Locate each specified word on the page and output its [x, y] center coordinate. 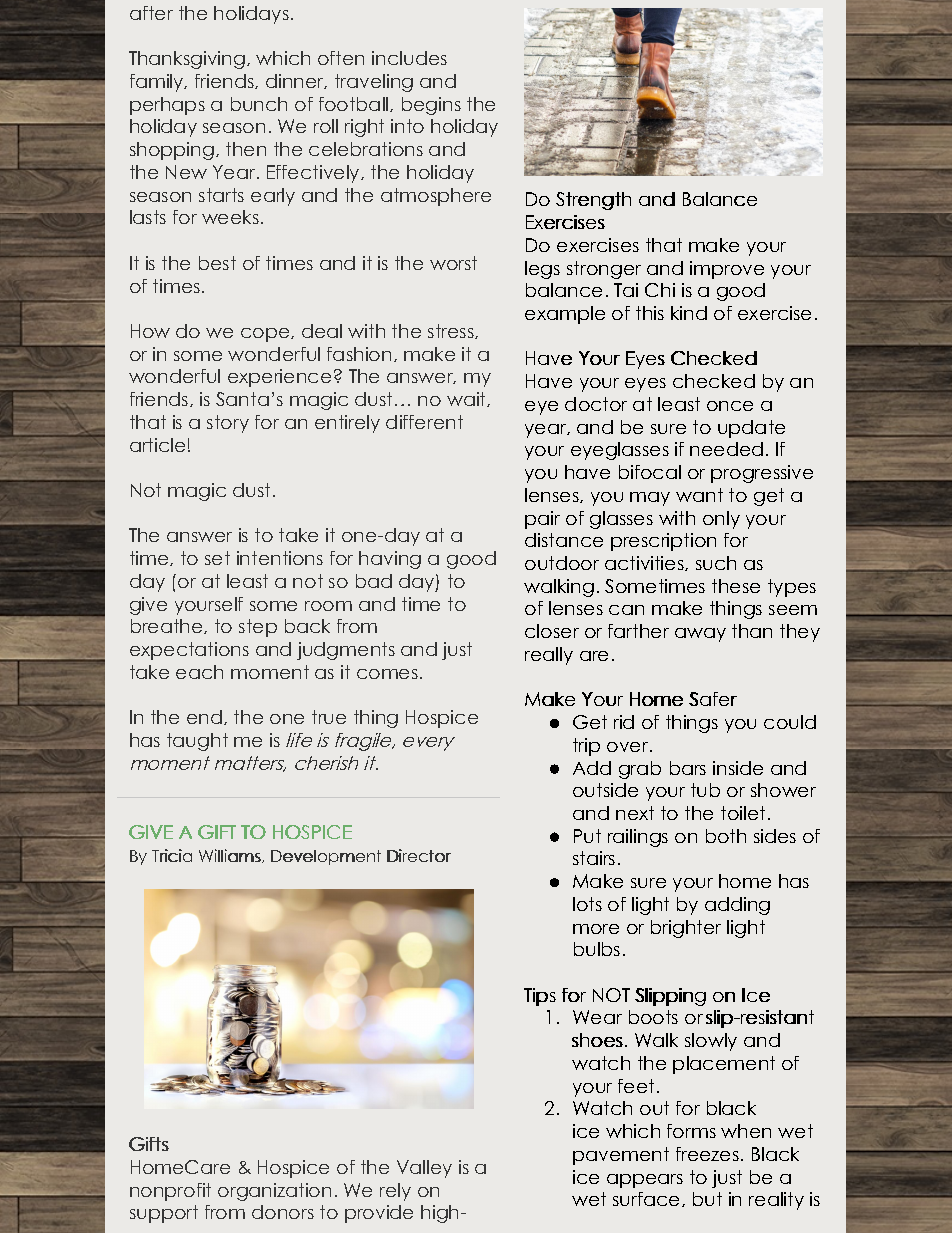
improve [727, 270]
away [700, 635]
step [258, 628]
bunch [259, 104]
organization [274, 1192]
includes [409, 58]
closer [552, 631]
